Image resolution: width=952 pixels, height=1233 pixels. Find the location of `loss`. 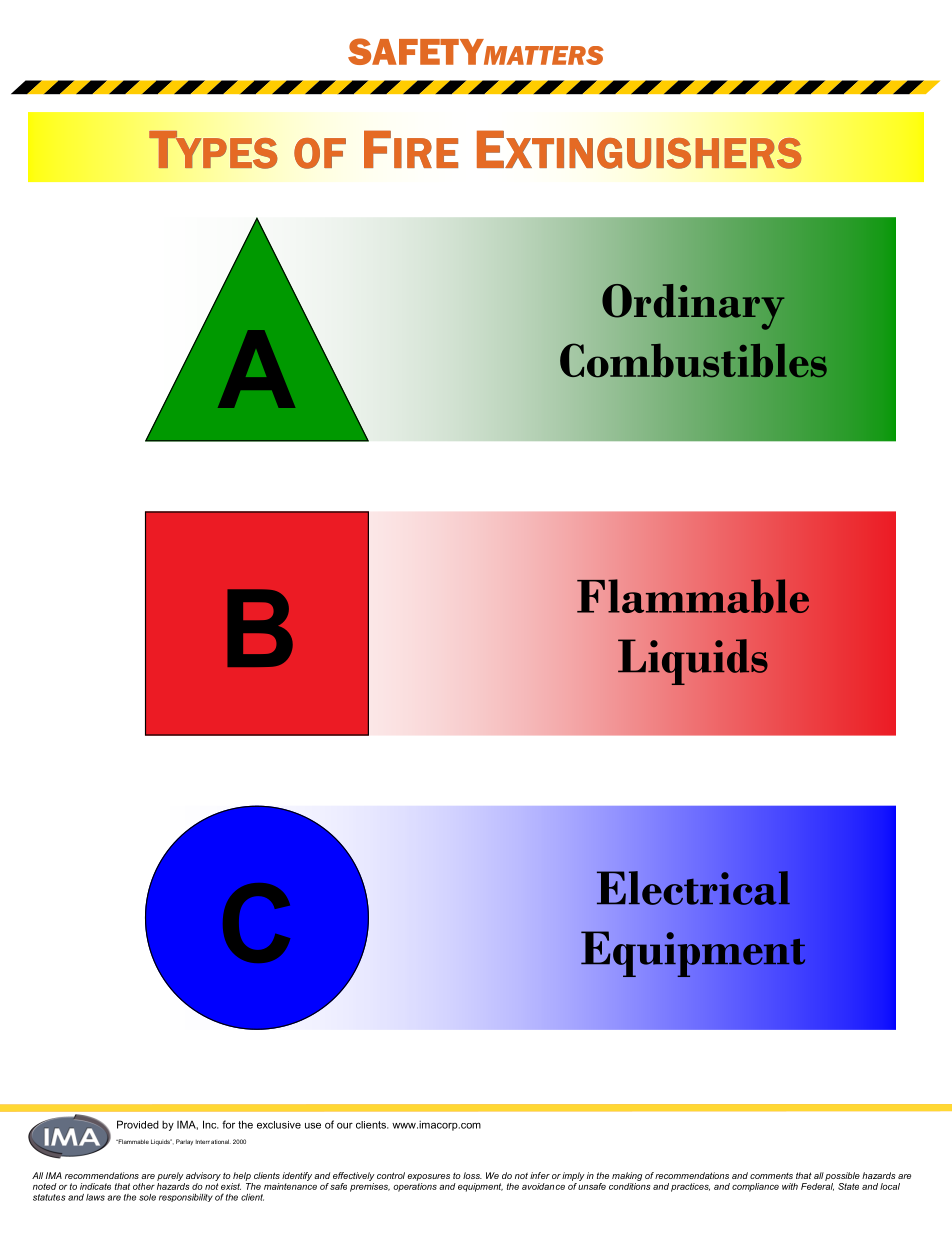

loss is located at coordinates (472, 1175).
